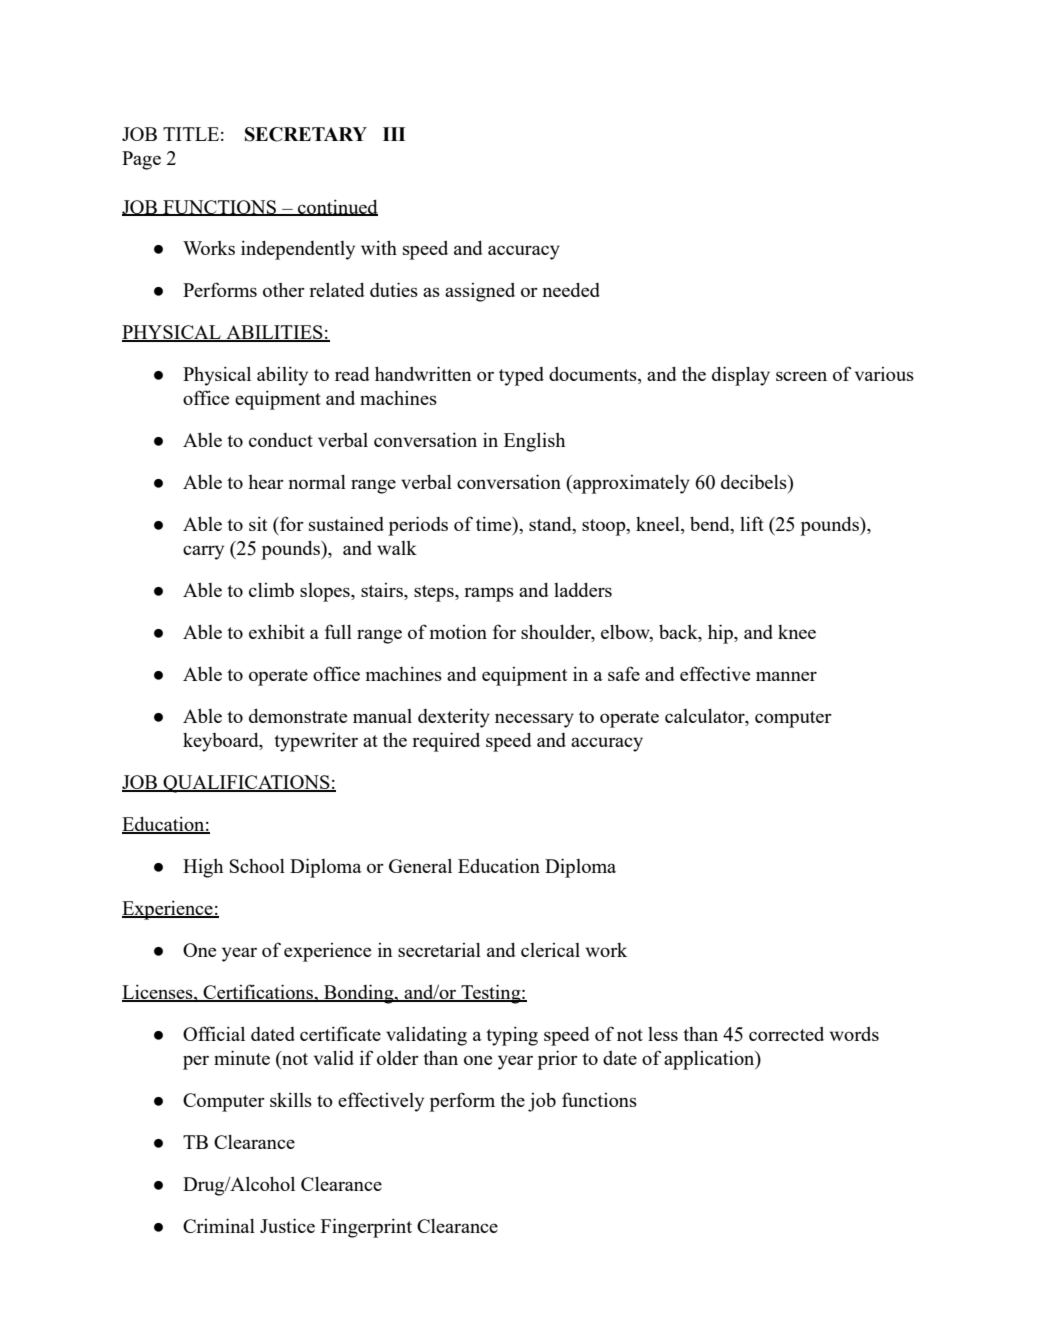  I want to click on necessary, so click(534, 720).
